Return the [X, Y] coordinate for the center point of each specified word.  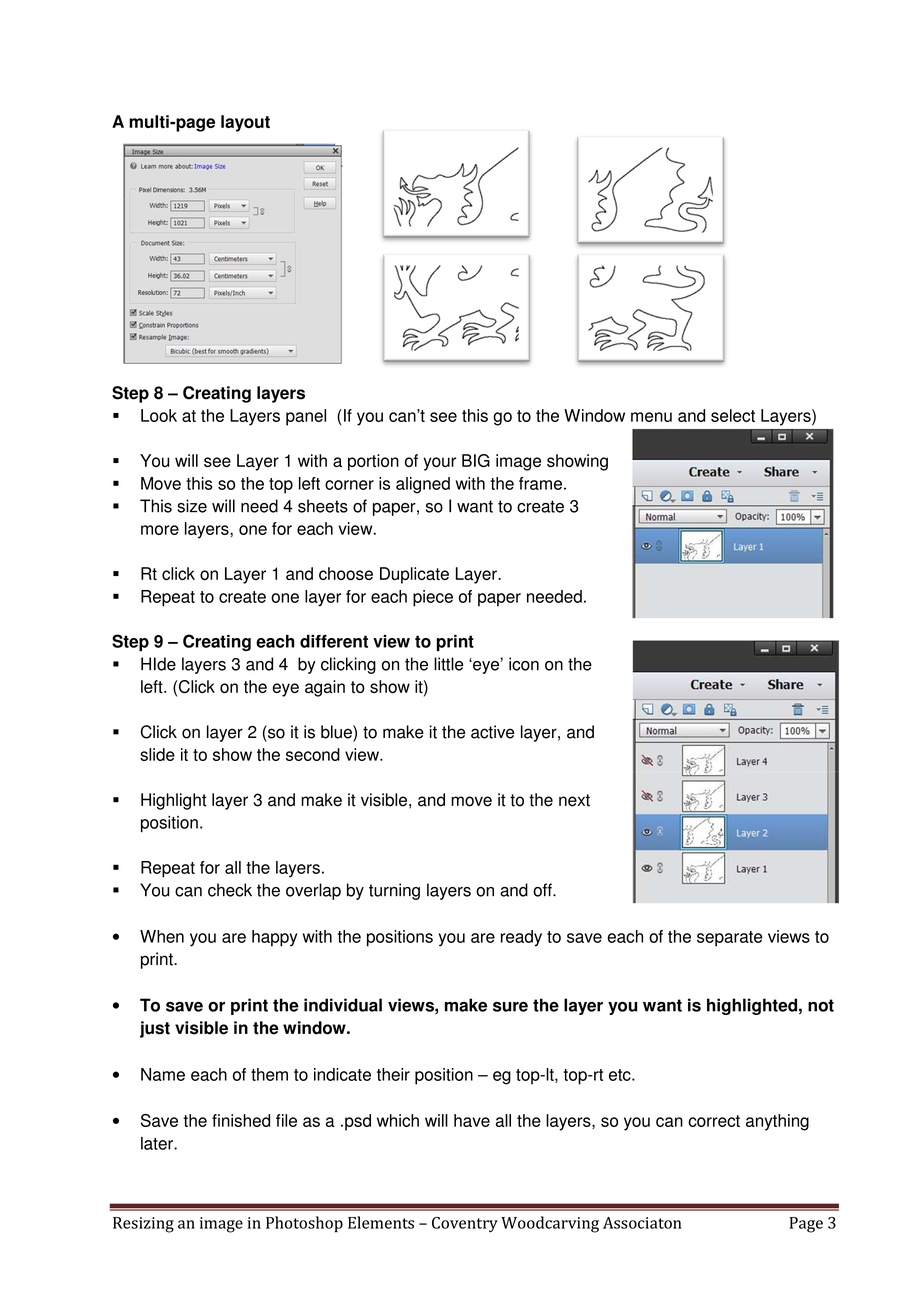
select [733, 415]
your [439, 464]
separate [729, 939]
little [448, 664]
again [325, 688]
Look [159, 415]
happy [274, 938]
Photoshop [304, 1224]
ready [521, 938]
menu [651, 417]
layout [245, 123]
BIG [476, 460]
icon [524, 664]
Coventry [465, 1224]
